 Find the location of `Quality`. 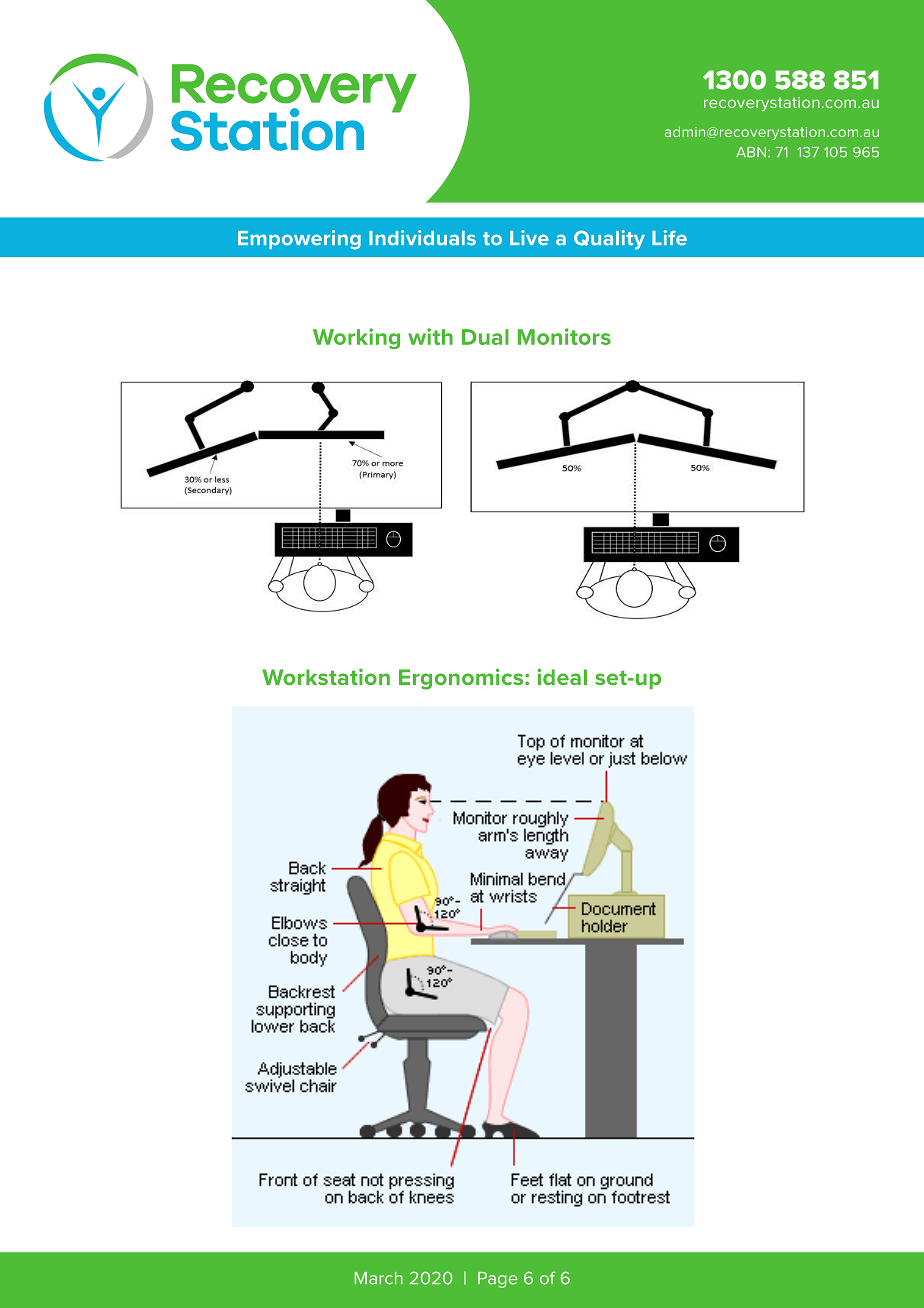

Quality is located at coordinates (609, 240).
